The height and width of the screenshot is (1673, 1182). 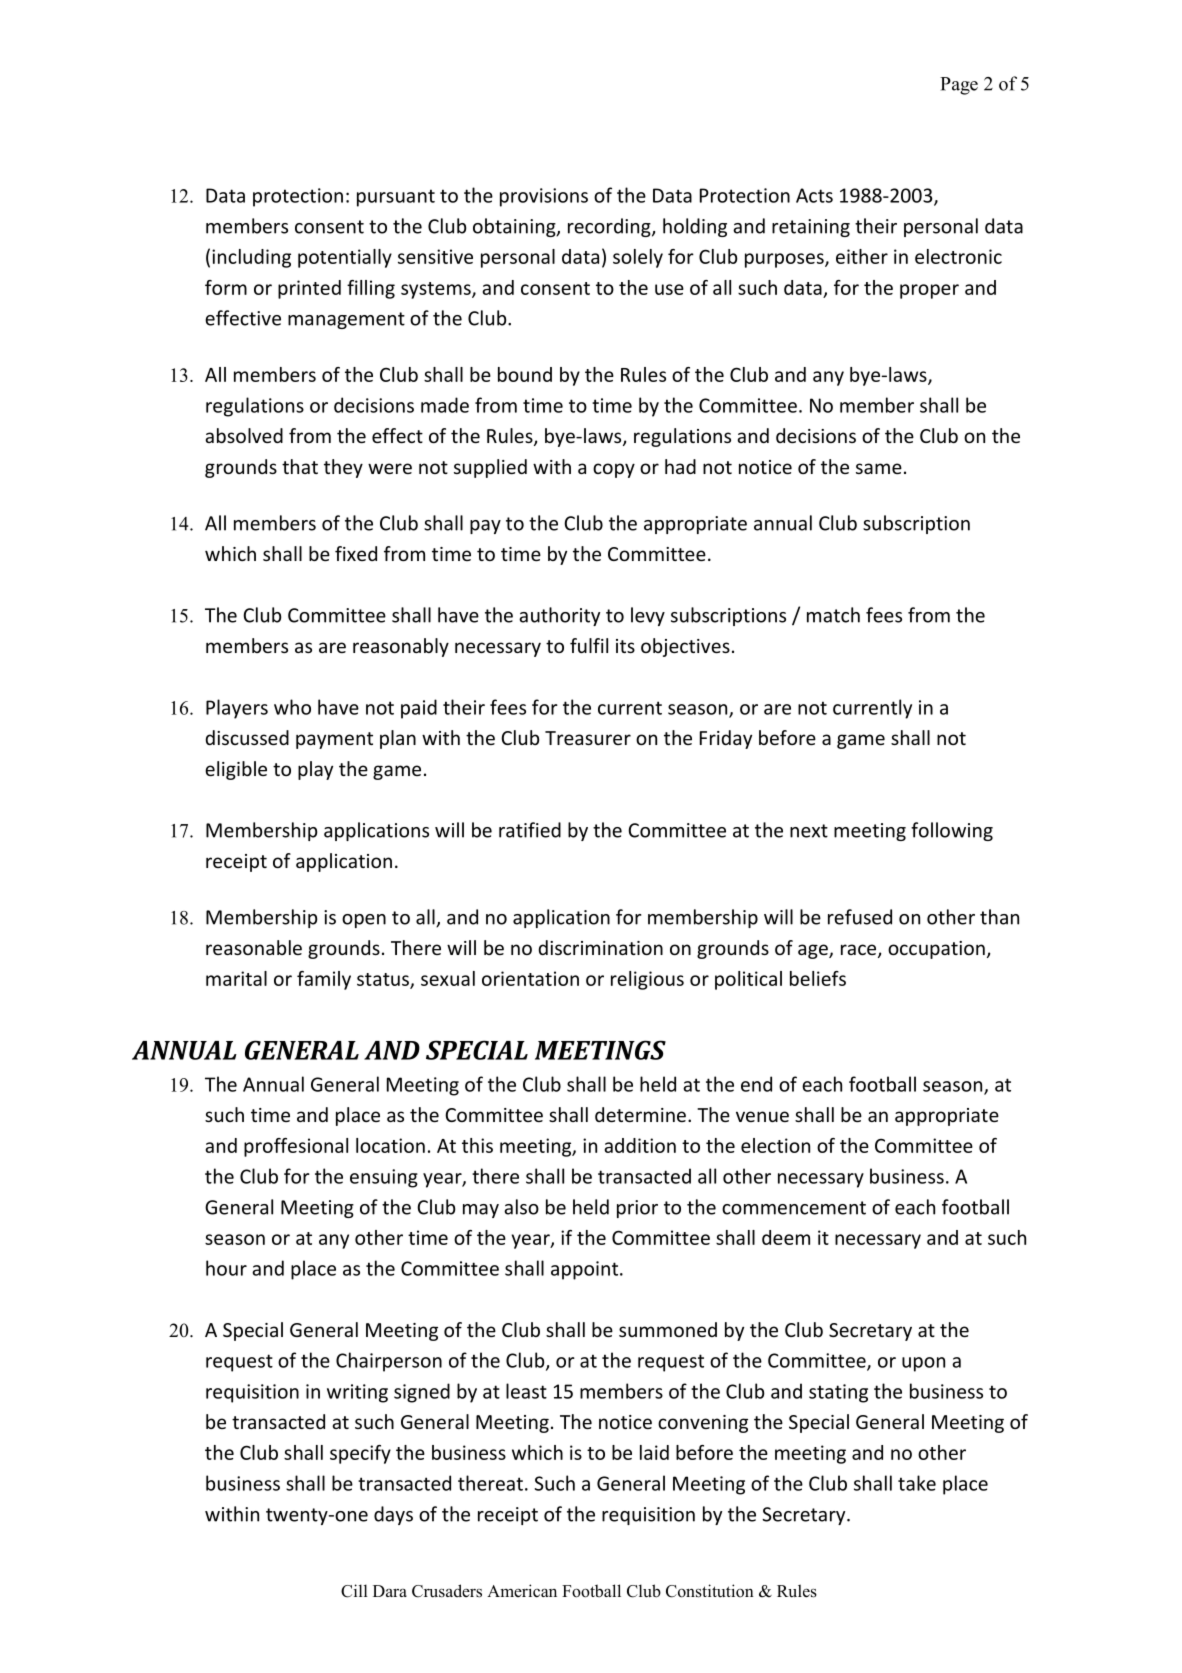 I want to click on occupation, so click(x=936, y=950).
